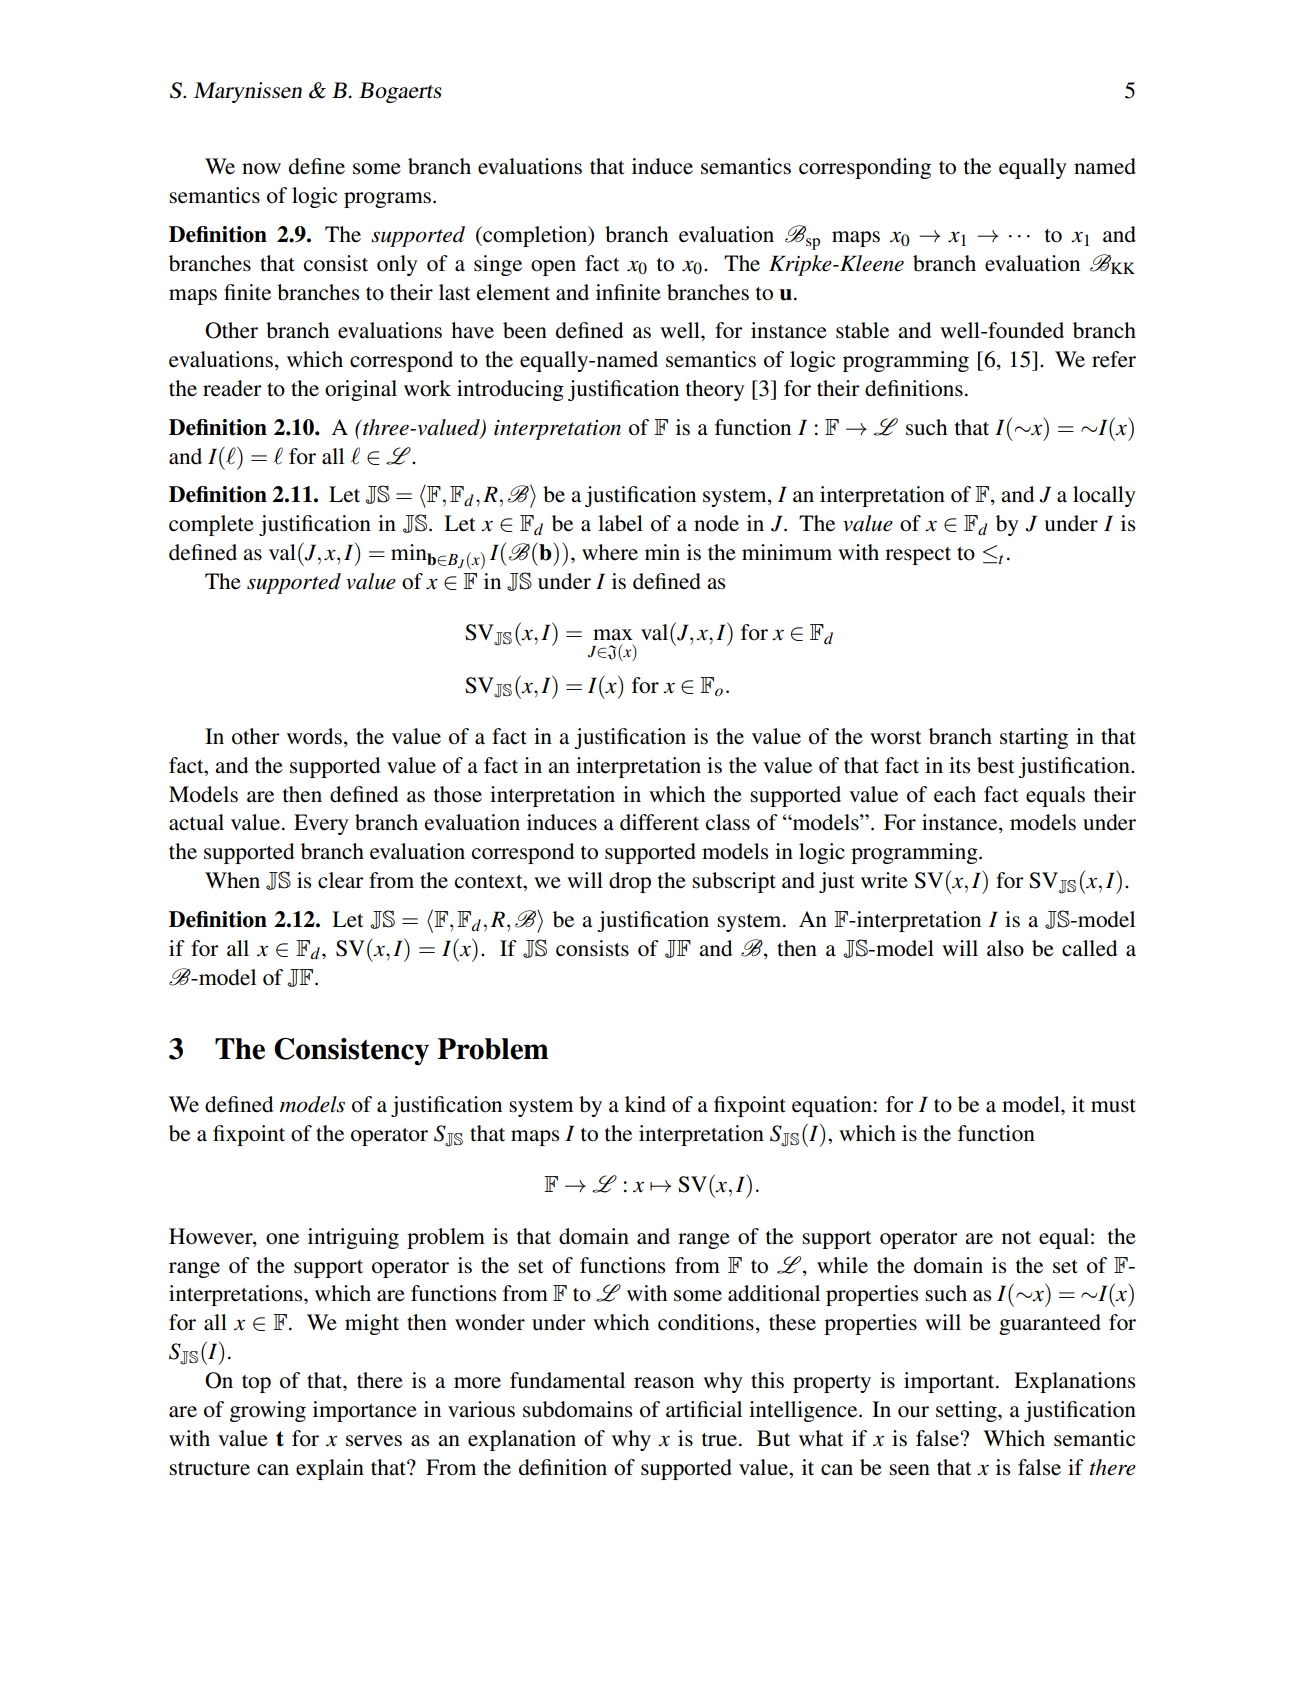  I want to click on Every, so click(321, 824).
